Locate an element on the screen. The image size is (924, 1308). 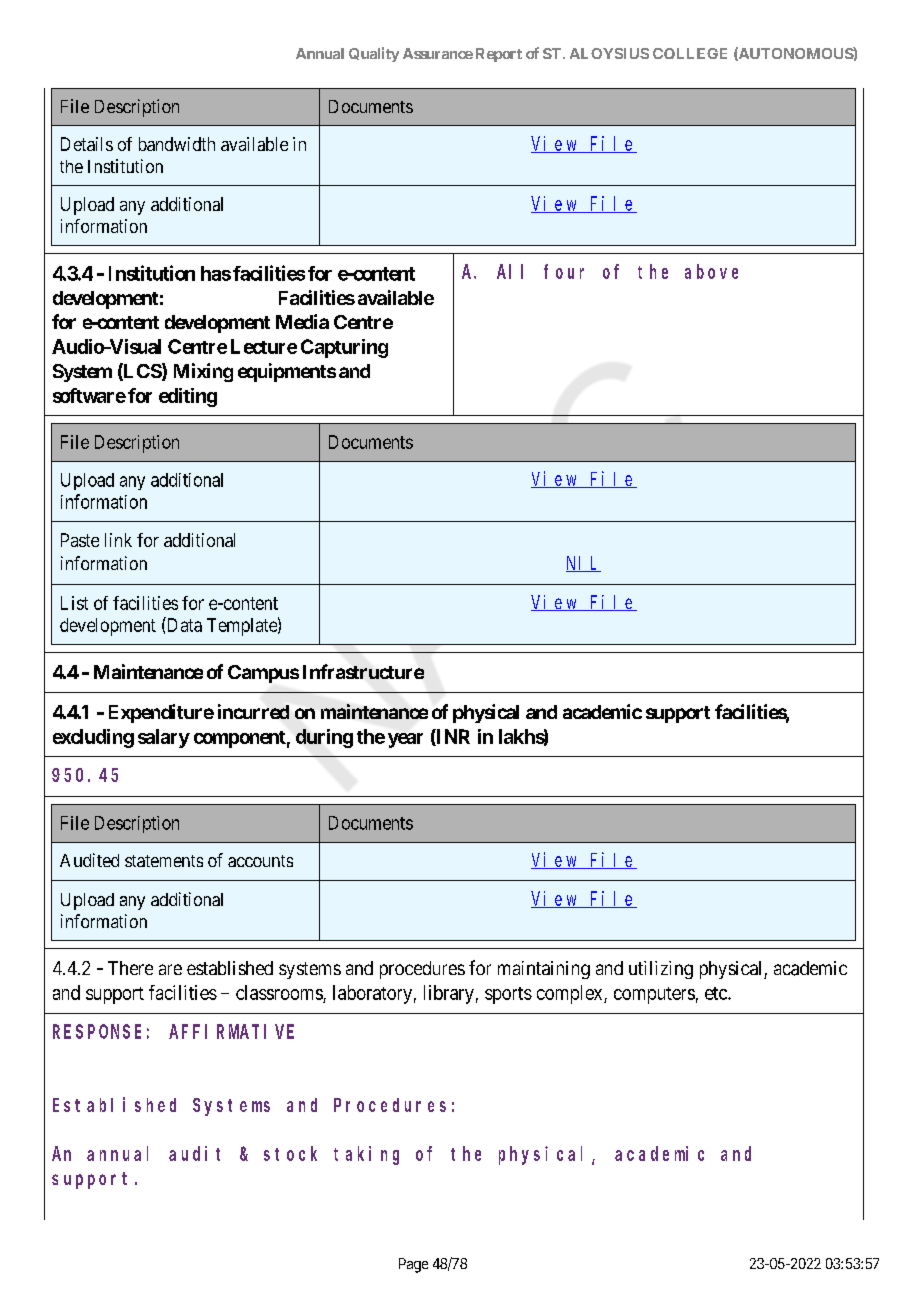
year is located at coordinates (405, 740).
